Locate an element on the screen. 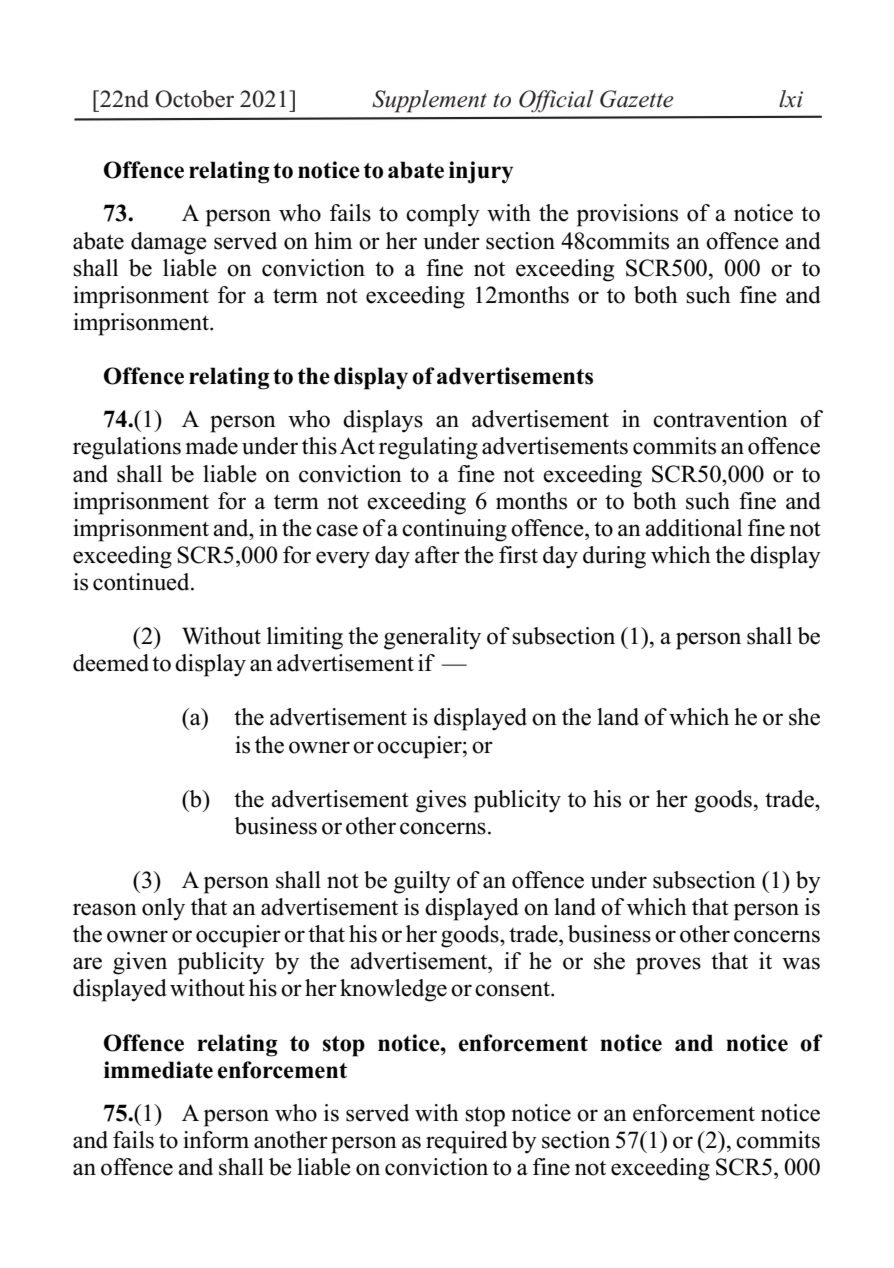 The width and height of the screenshot is (894, 1268). immediate is located at coordinates (158, 1070).
